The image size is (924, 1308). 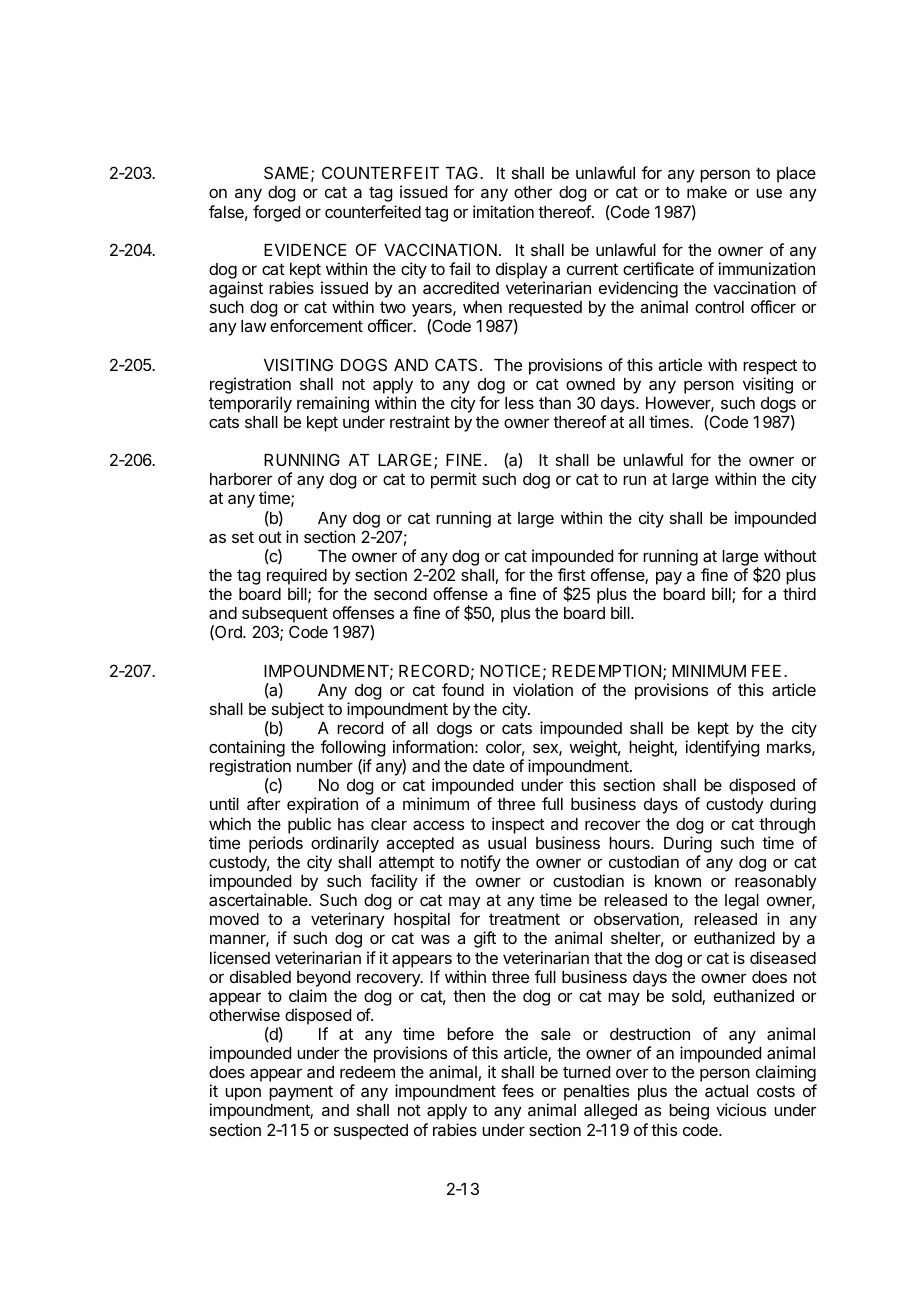 I want to click on set, so click(x=243, y=537).
